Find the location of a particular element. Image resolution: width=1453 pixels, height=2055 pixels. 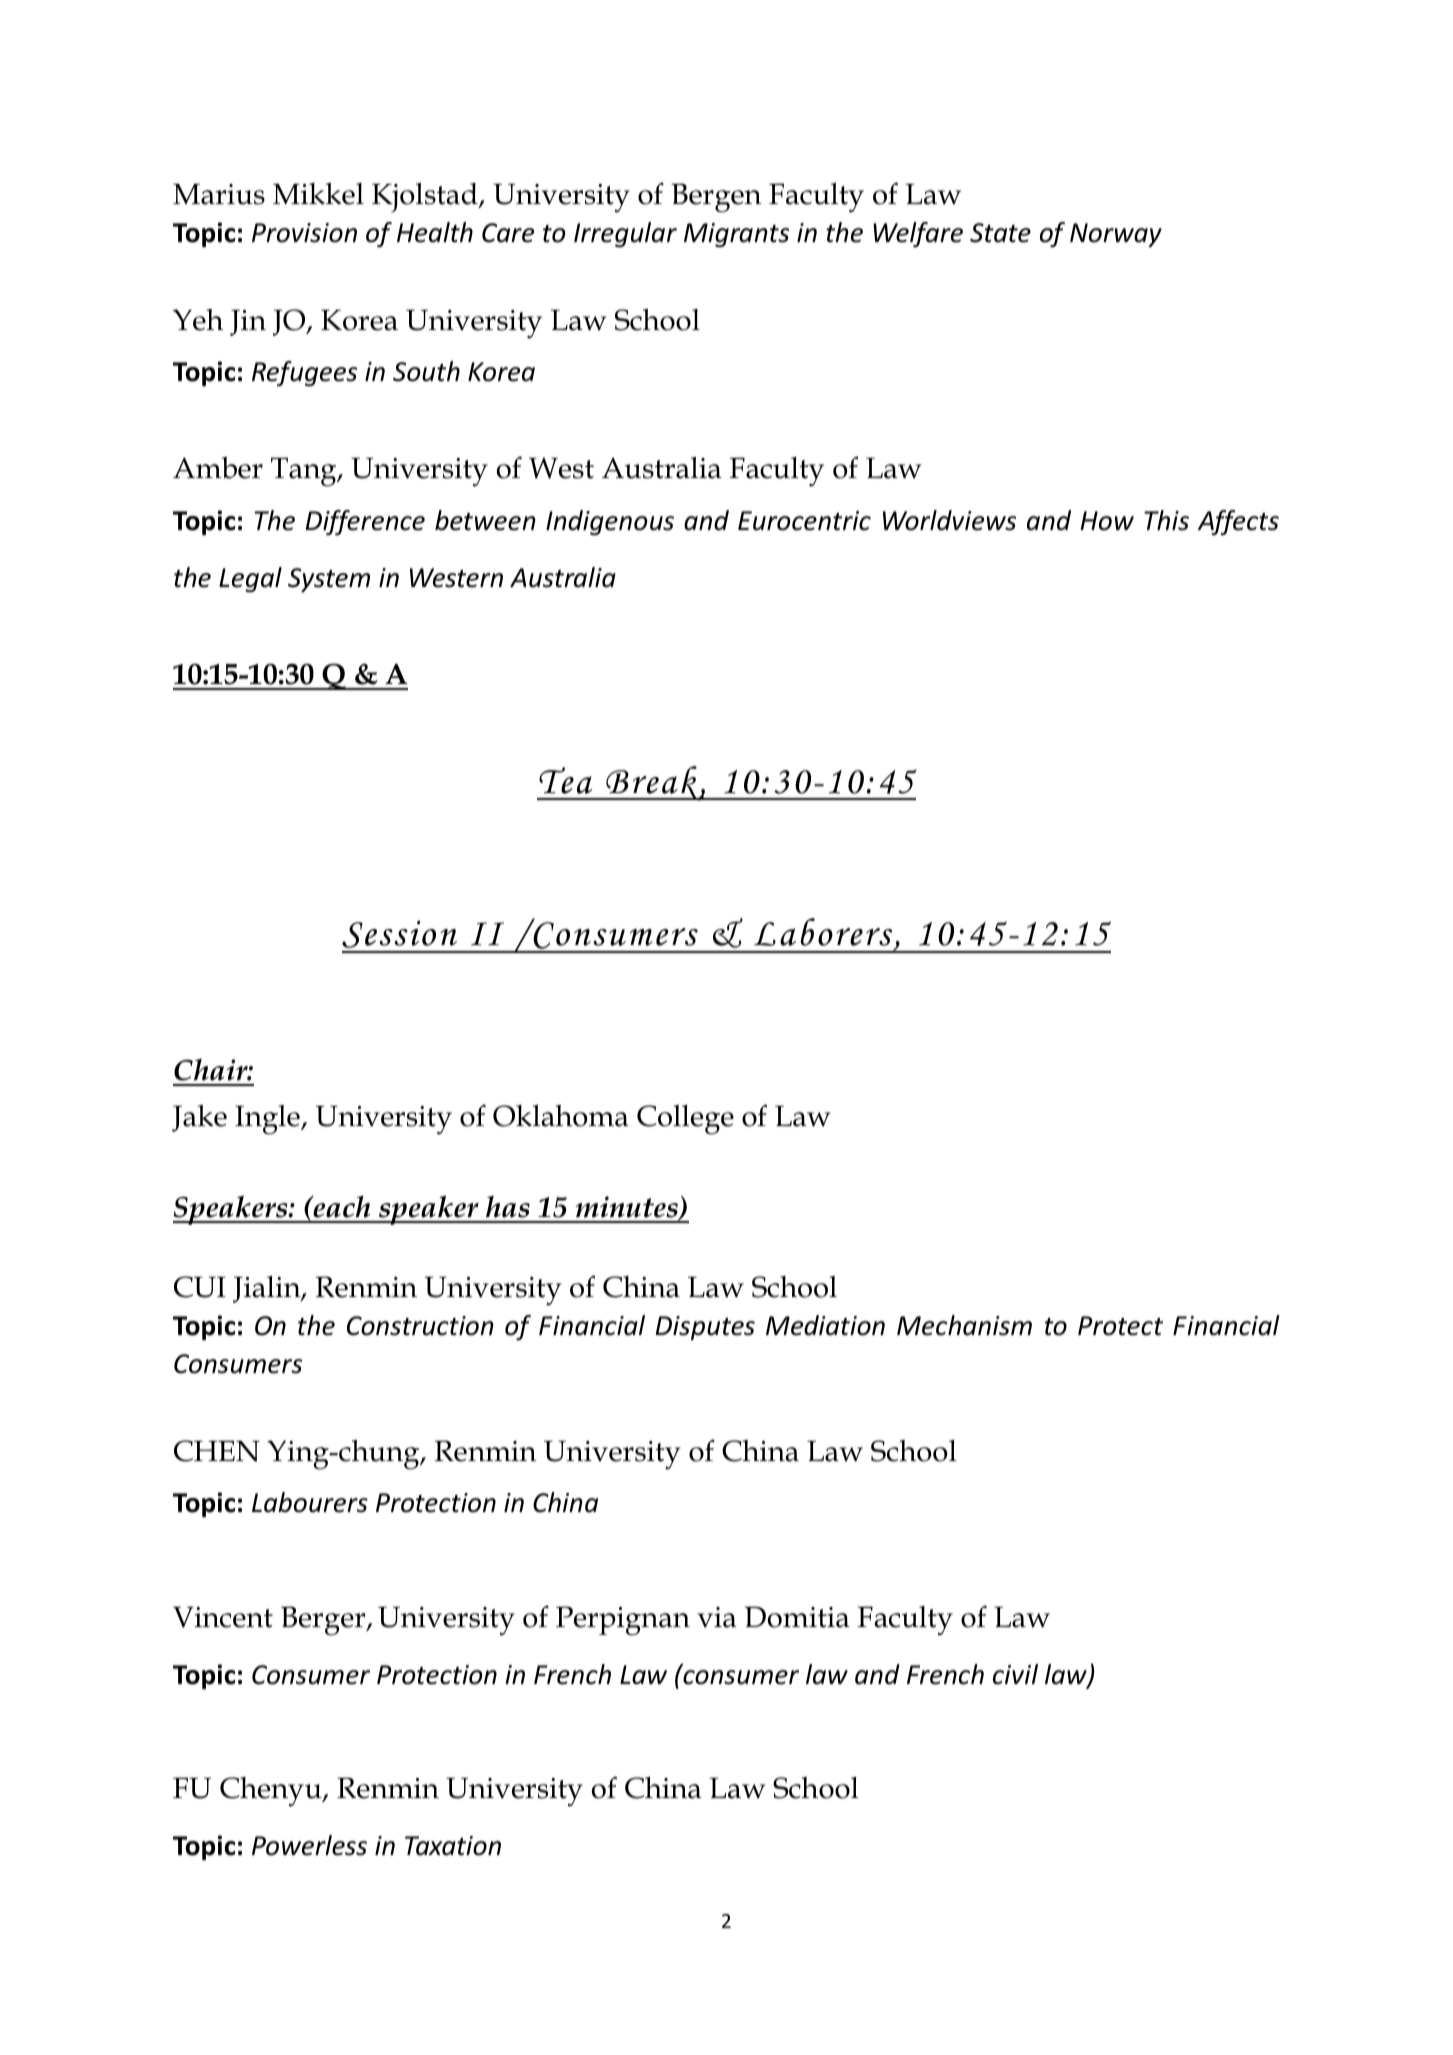

civil is located at coordinates (1015, 1674).
